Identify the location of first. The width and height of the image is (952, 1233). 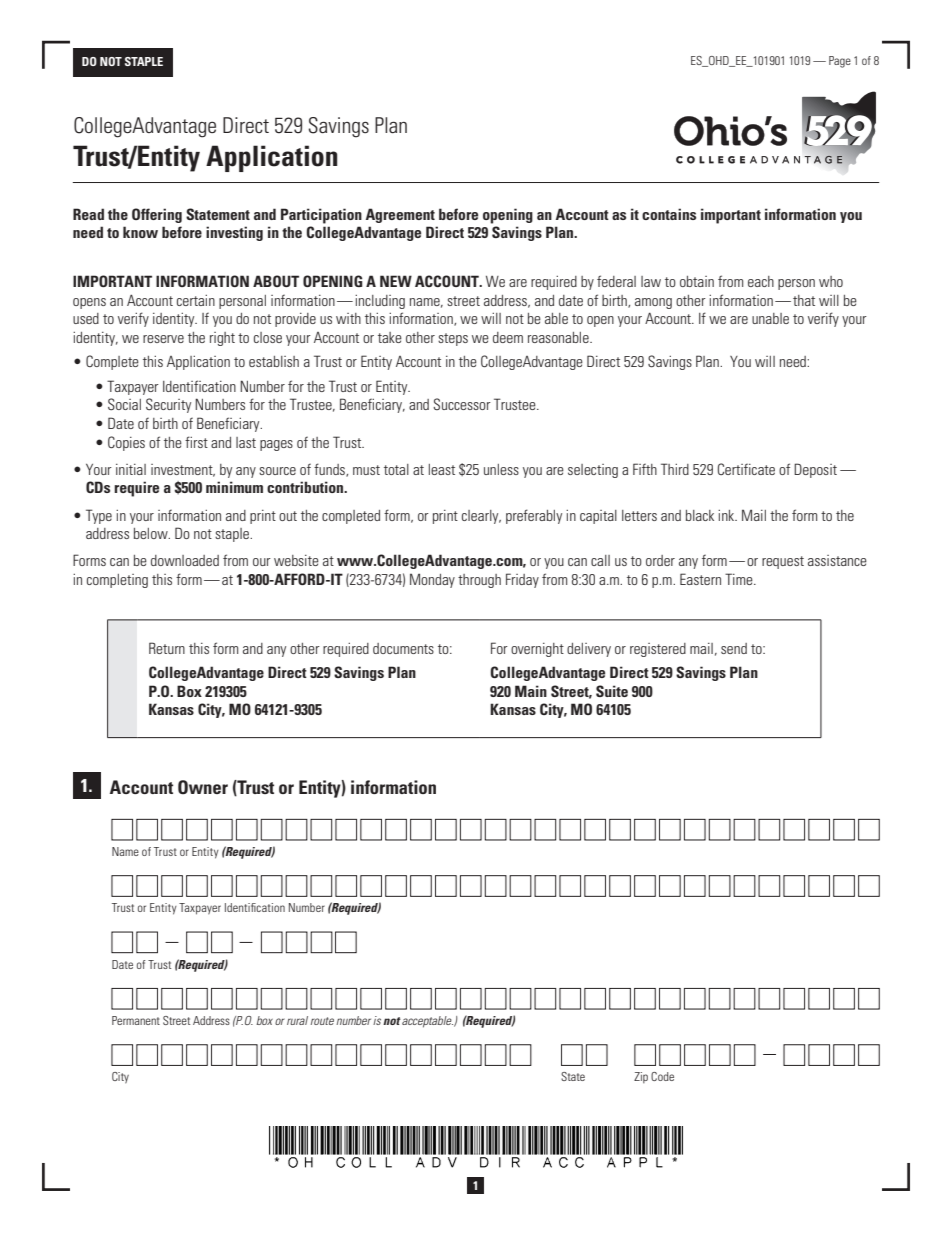
(196, 442).
